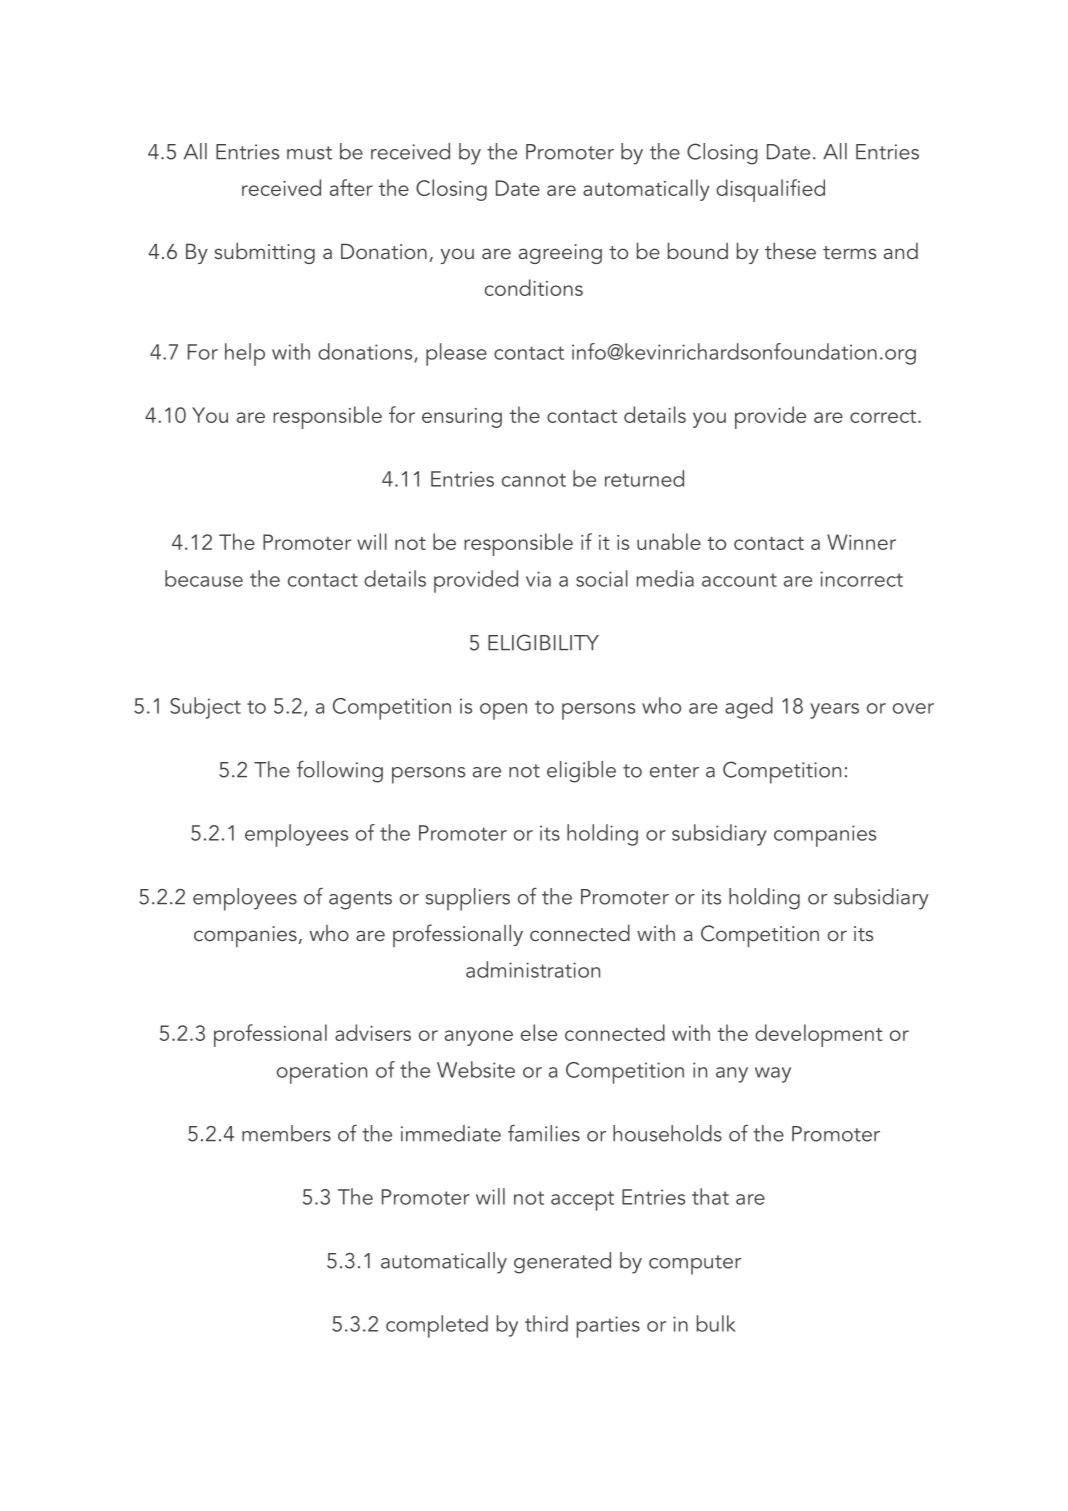 This page has width=1068, height=1511. Describe the element at coordinates (770, 190) in the page. I see `disqualified` at that location.
